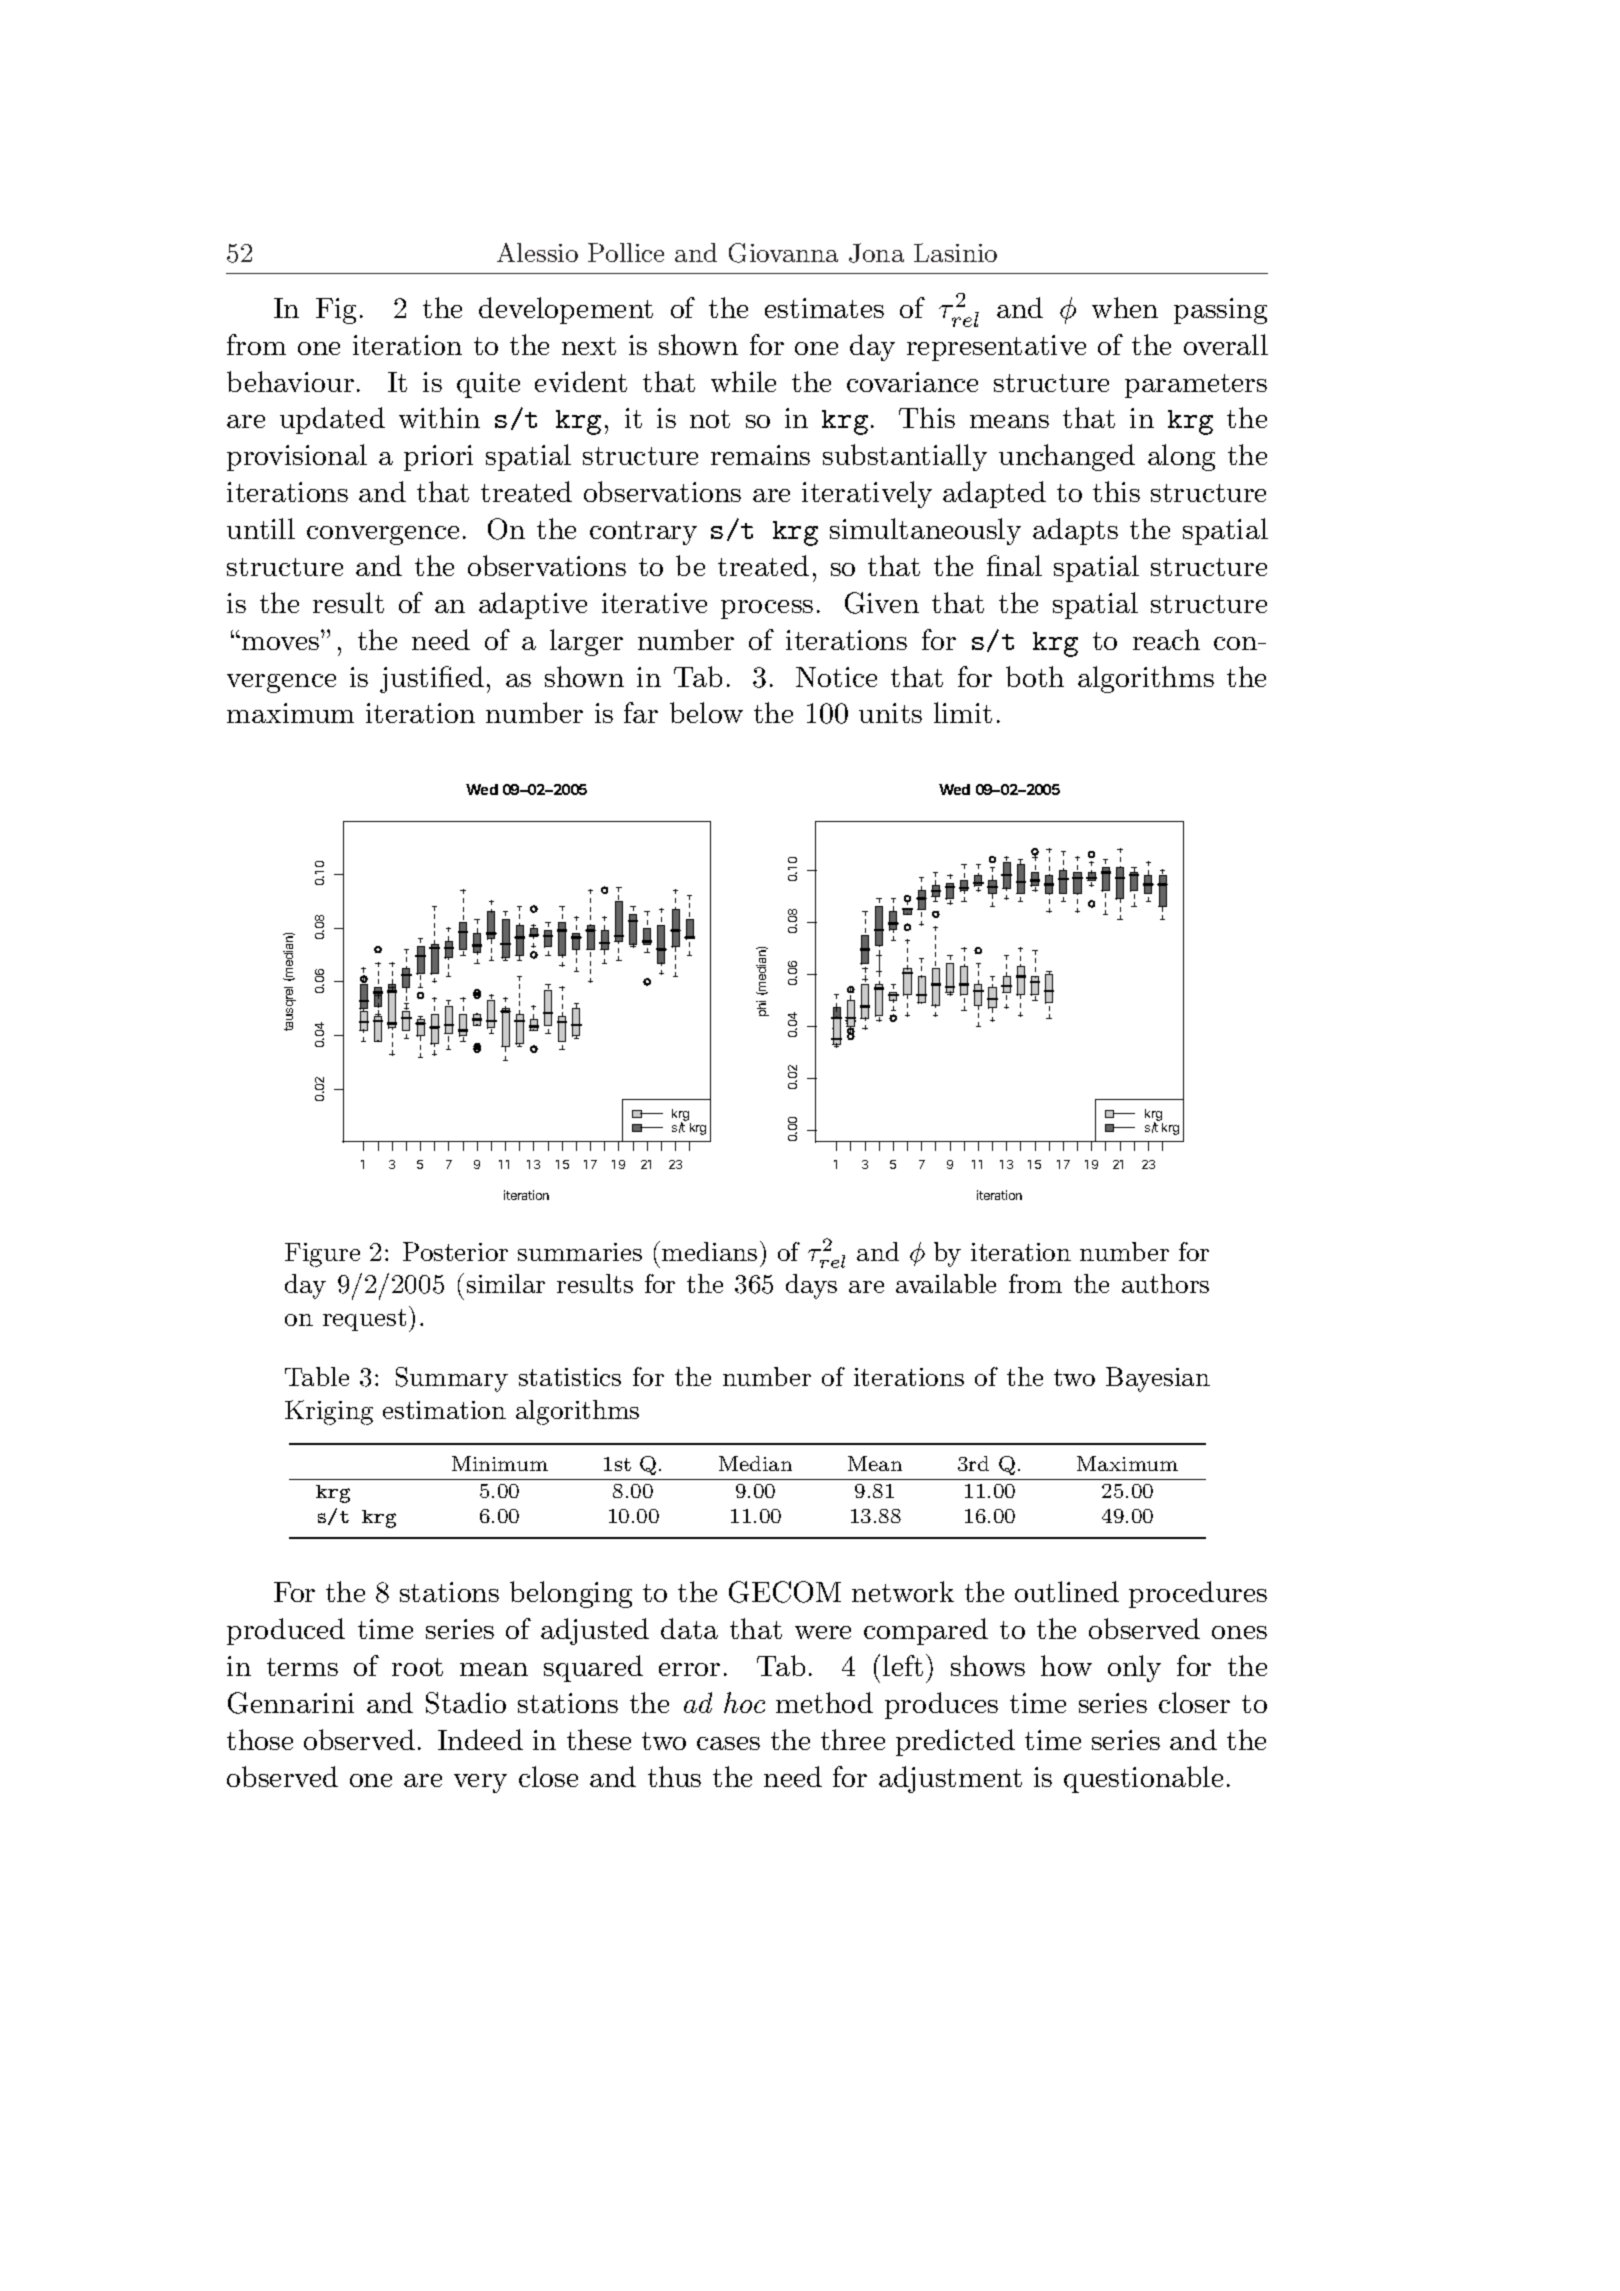  I want to click on Figure, so click(322, 1255).
